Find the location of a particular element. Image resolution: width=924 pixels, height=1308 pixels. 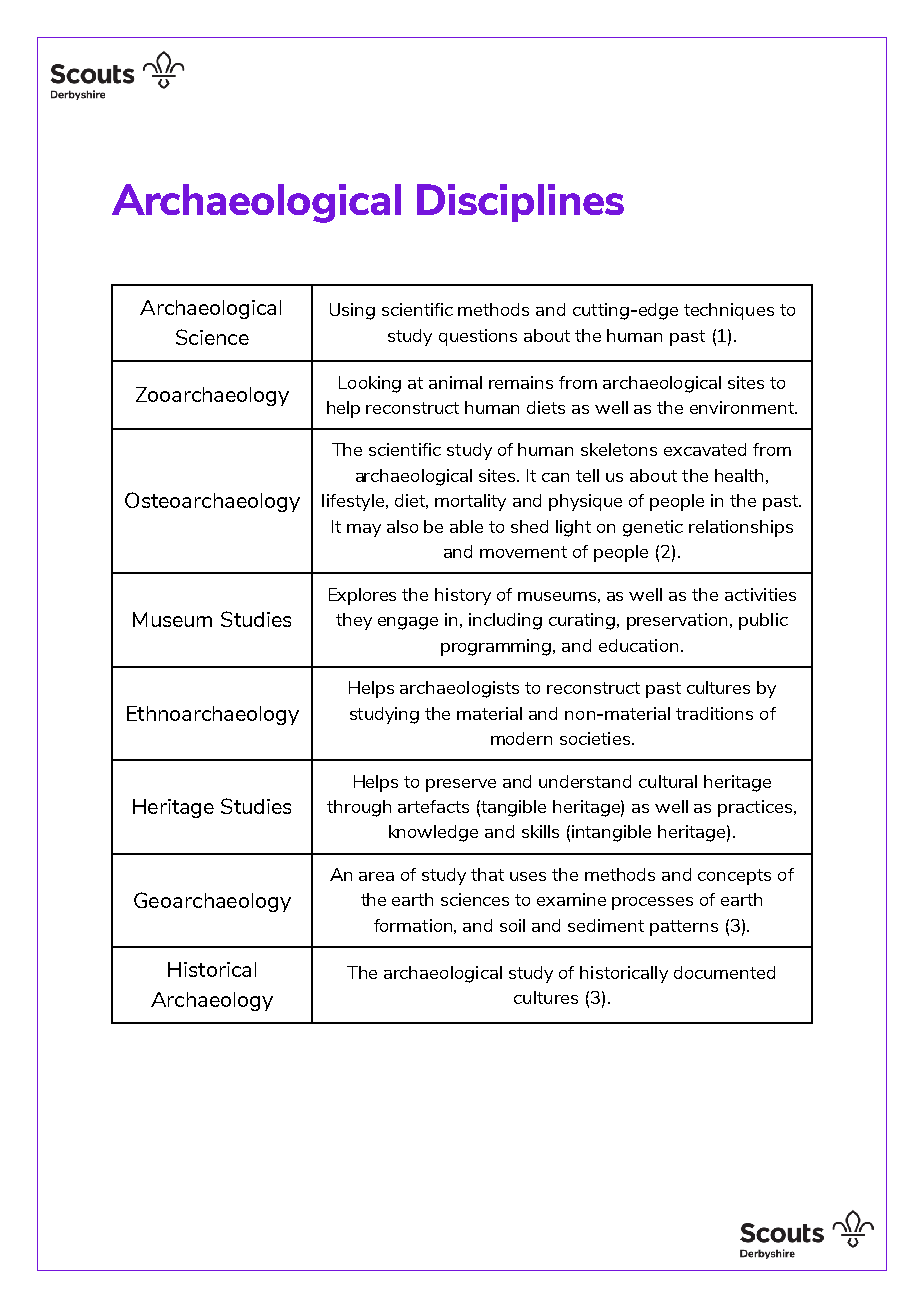

Using is located at coordinates (352, 311).
